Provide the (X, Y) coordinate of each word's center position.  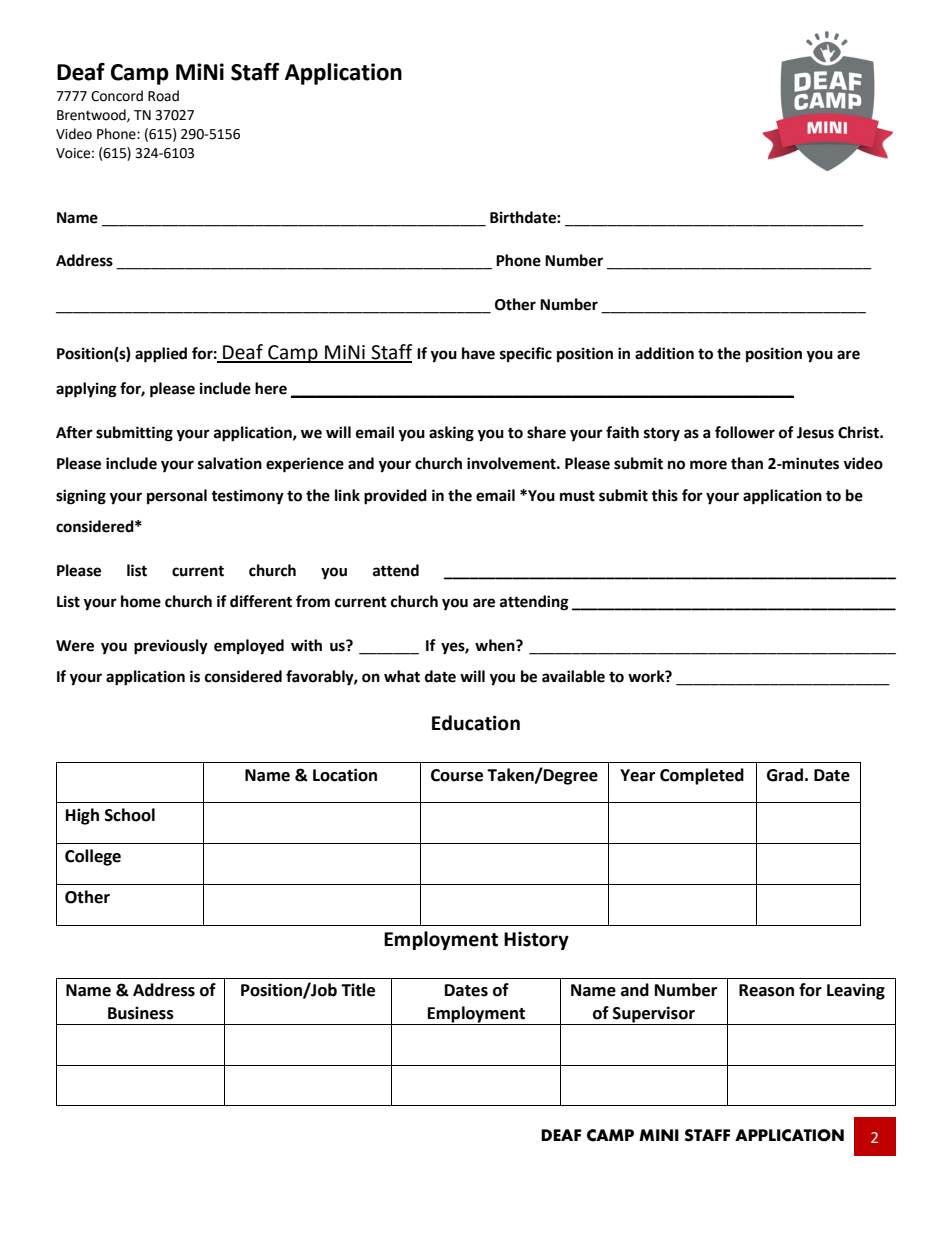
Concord (117, 96)
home (141, 601)
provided (395, 497)
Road (163, 96)
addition (664, 353)
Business (141, 1013)
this (664, 495)
